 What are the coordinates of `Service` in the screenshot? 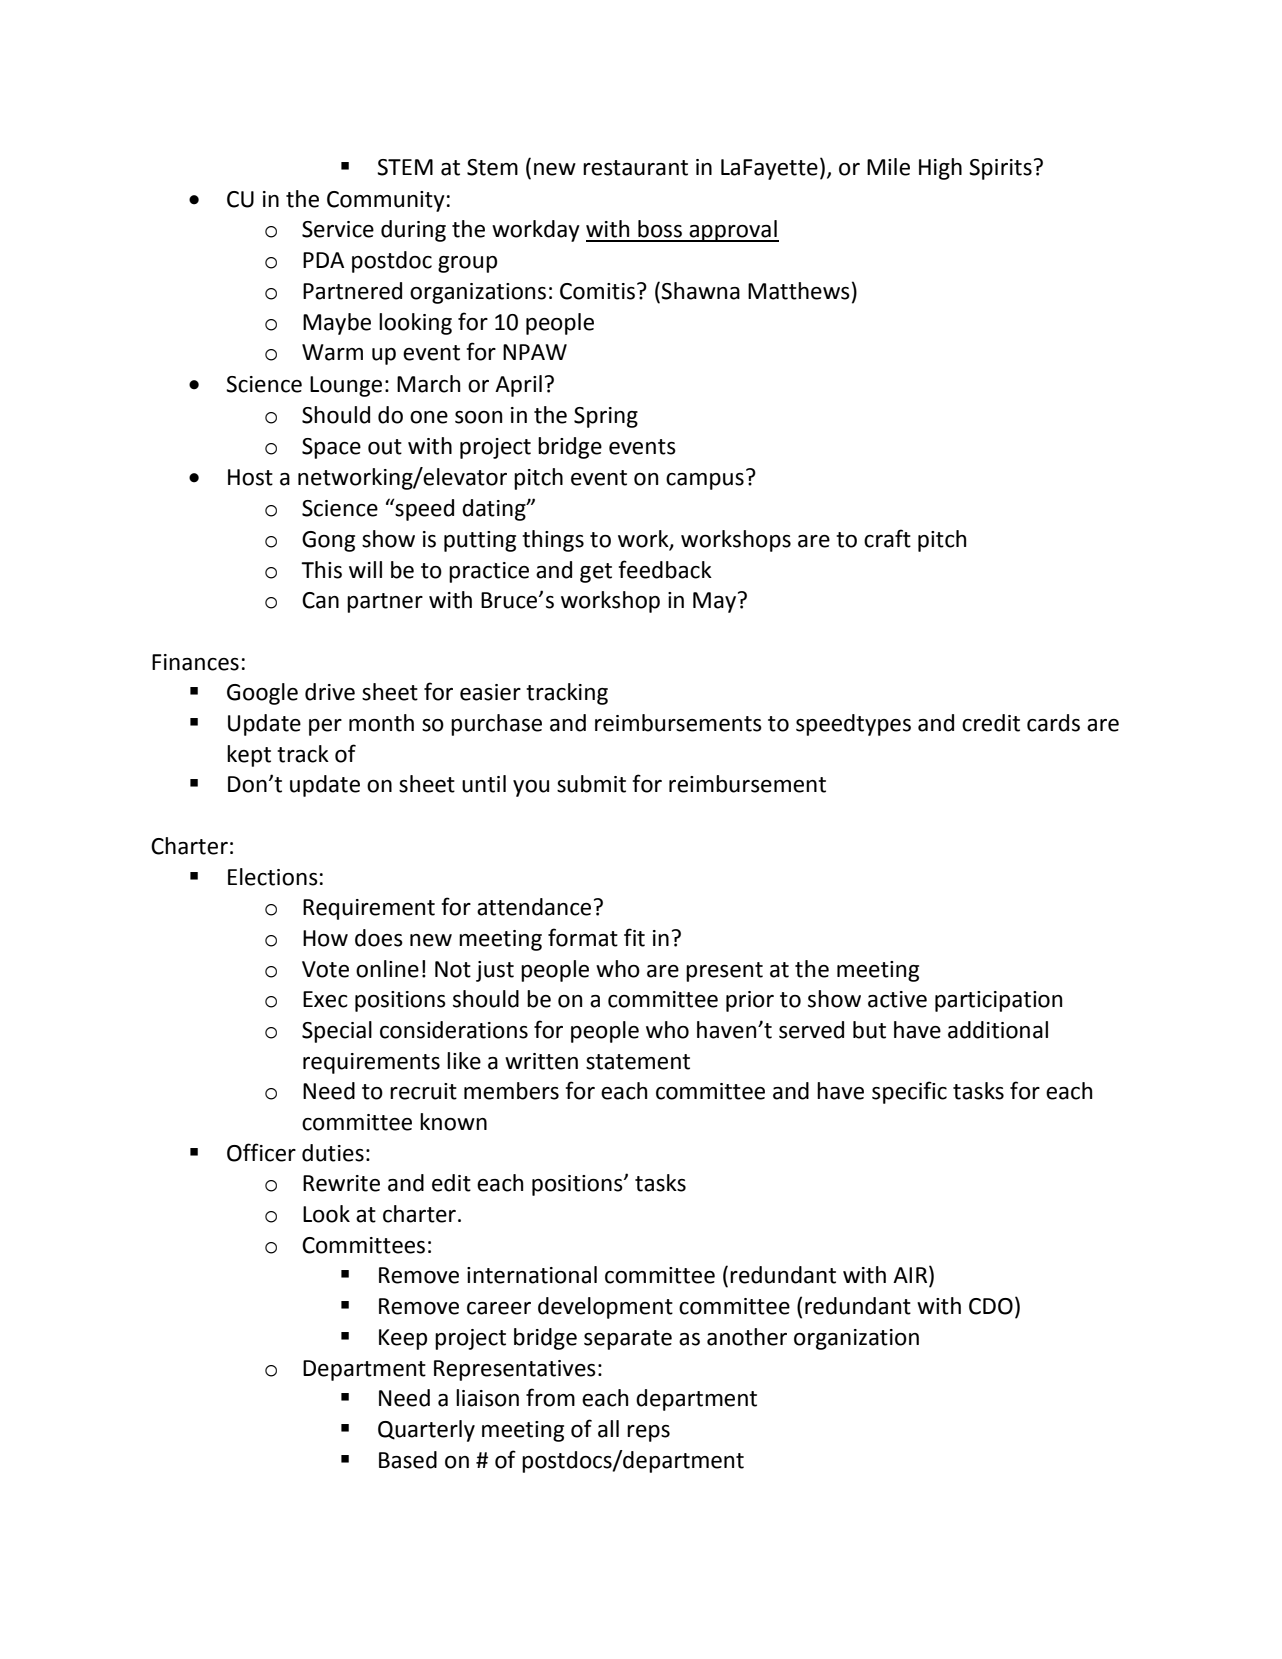 It's located at (338, 229).
